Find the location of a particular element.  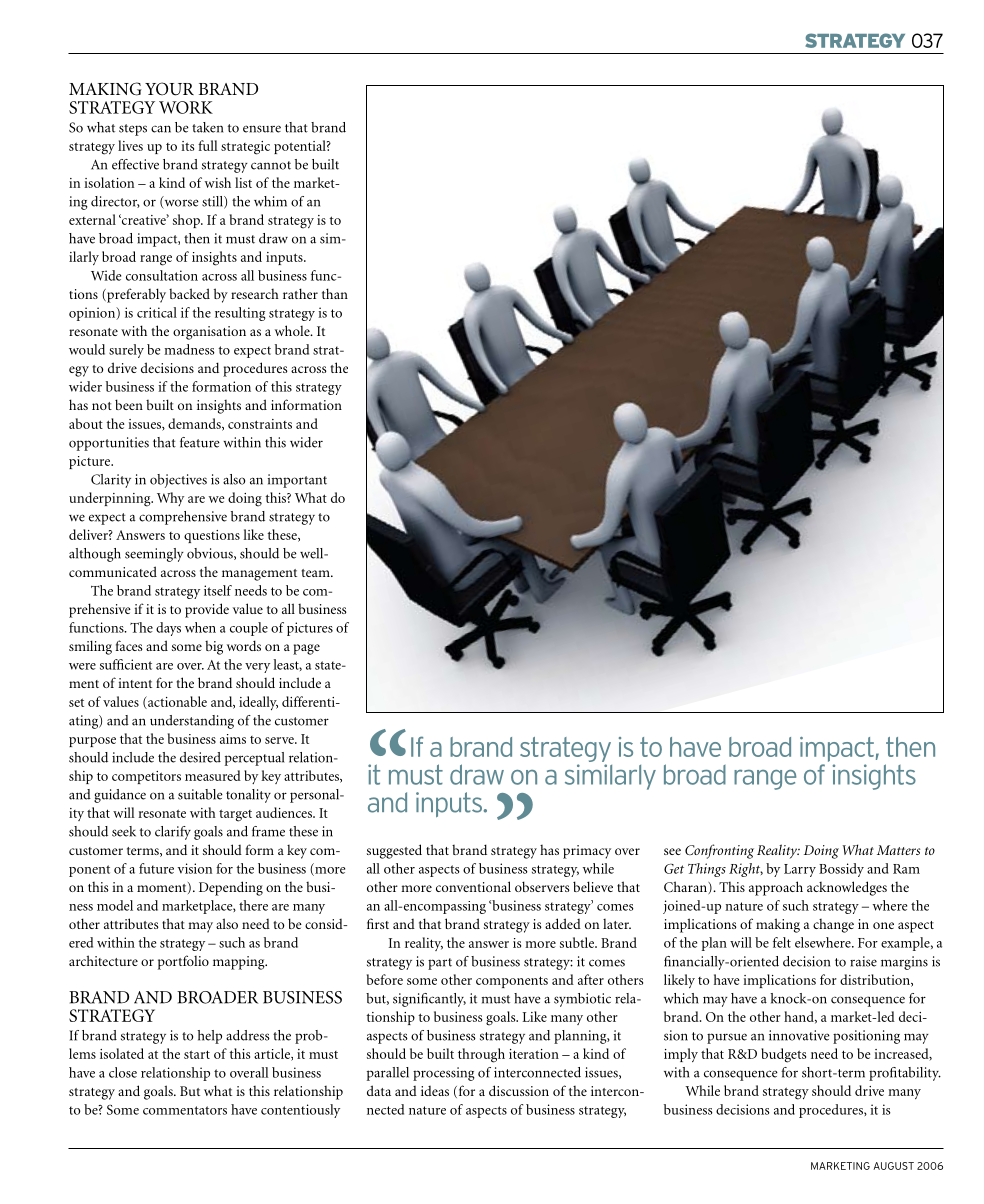

ideas is located at coordinates (435, 1091).
